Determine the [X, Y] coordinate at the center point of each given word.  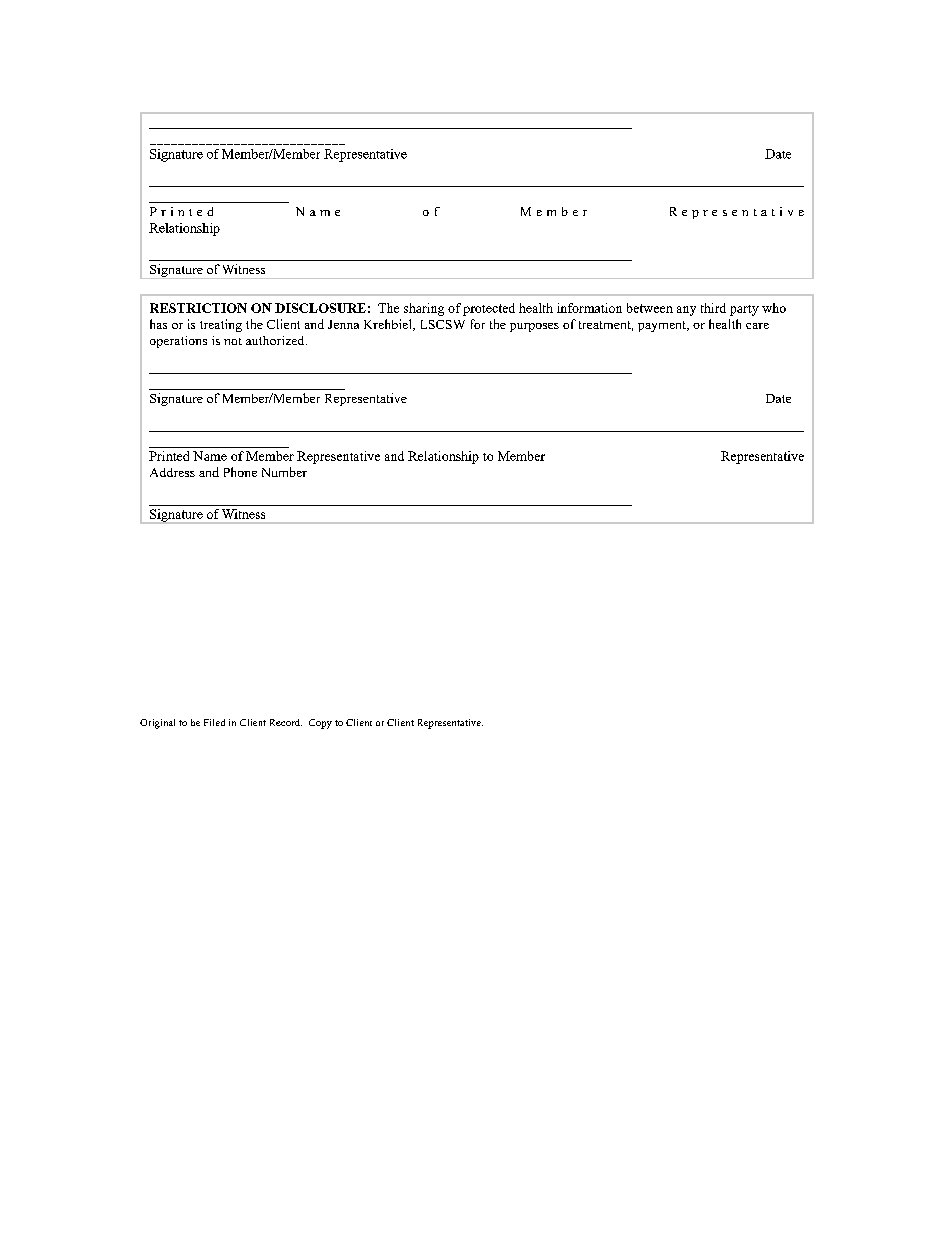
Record [286, 722]
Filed [214, 722]
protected [489, 309]
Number [284, 472]
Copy [320, 724]
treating [221, 325]
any [686, 311]
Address [172, 472]
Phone [240, 472]
